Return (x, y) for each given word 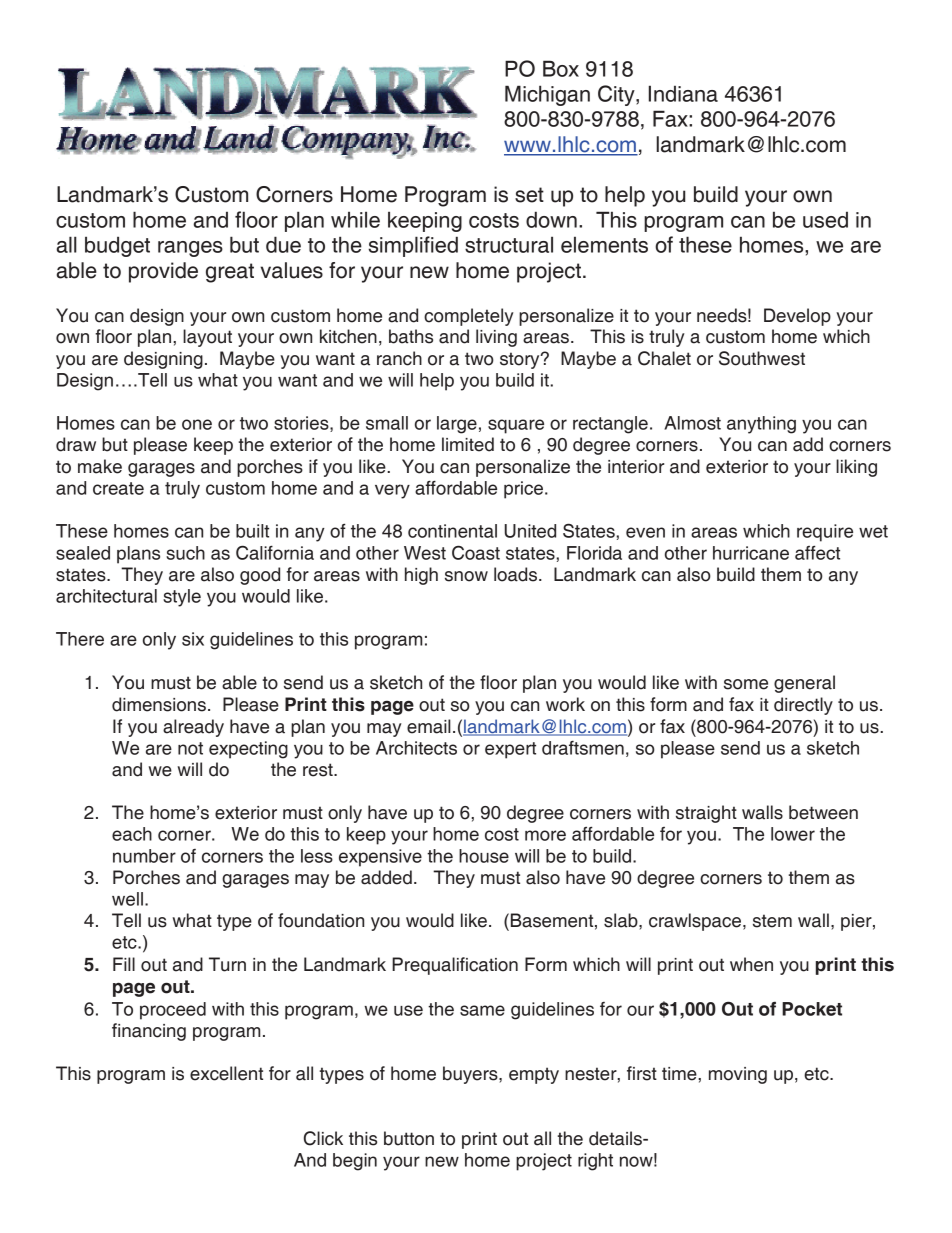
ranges (190, 249)
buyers (471, 1075)
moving (738, 1075)
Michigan (547, 95)
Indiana (683, 93)
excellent (226, 1073)
